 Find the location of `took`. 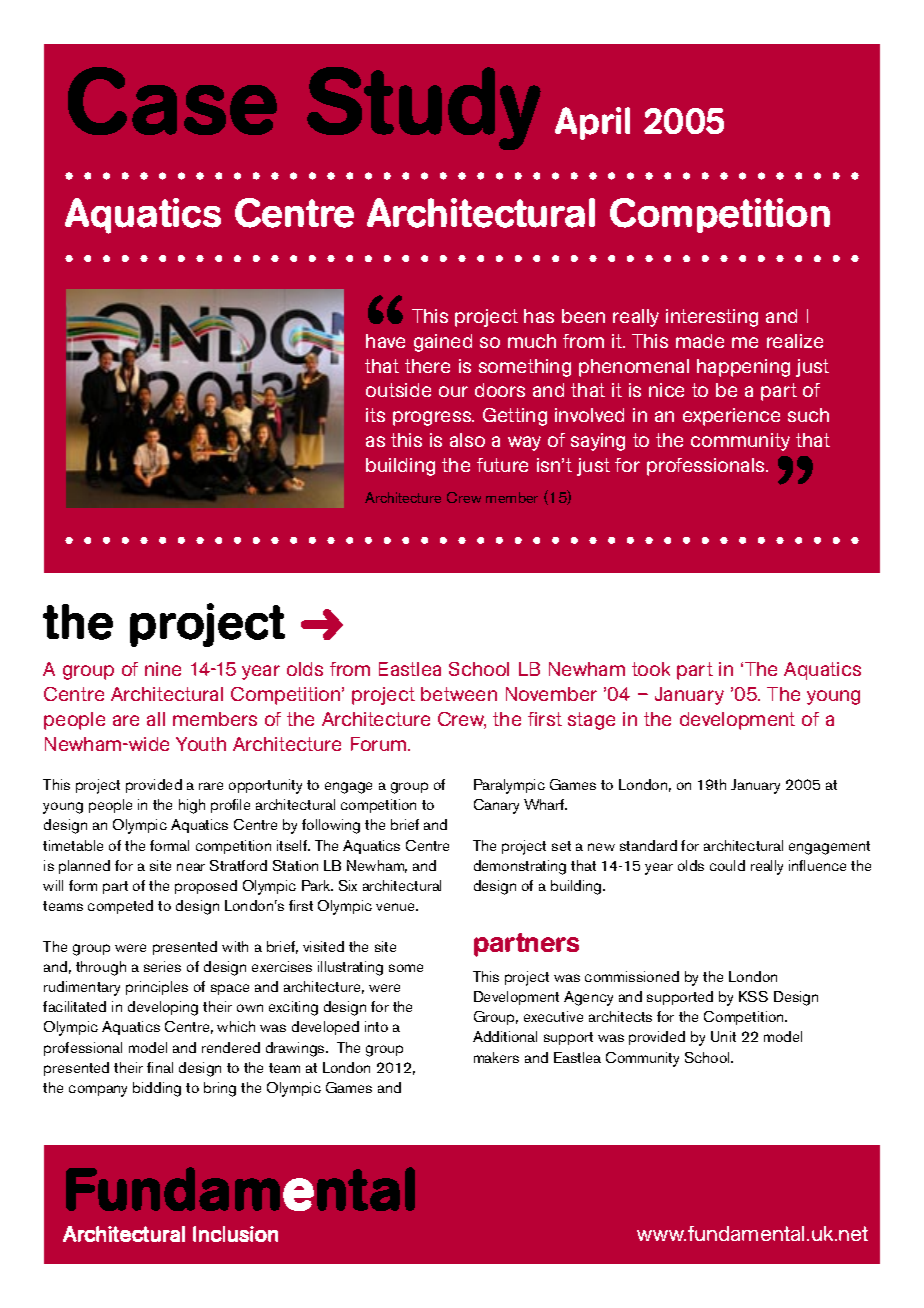

took is located at coordinates (651, 669).
